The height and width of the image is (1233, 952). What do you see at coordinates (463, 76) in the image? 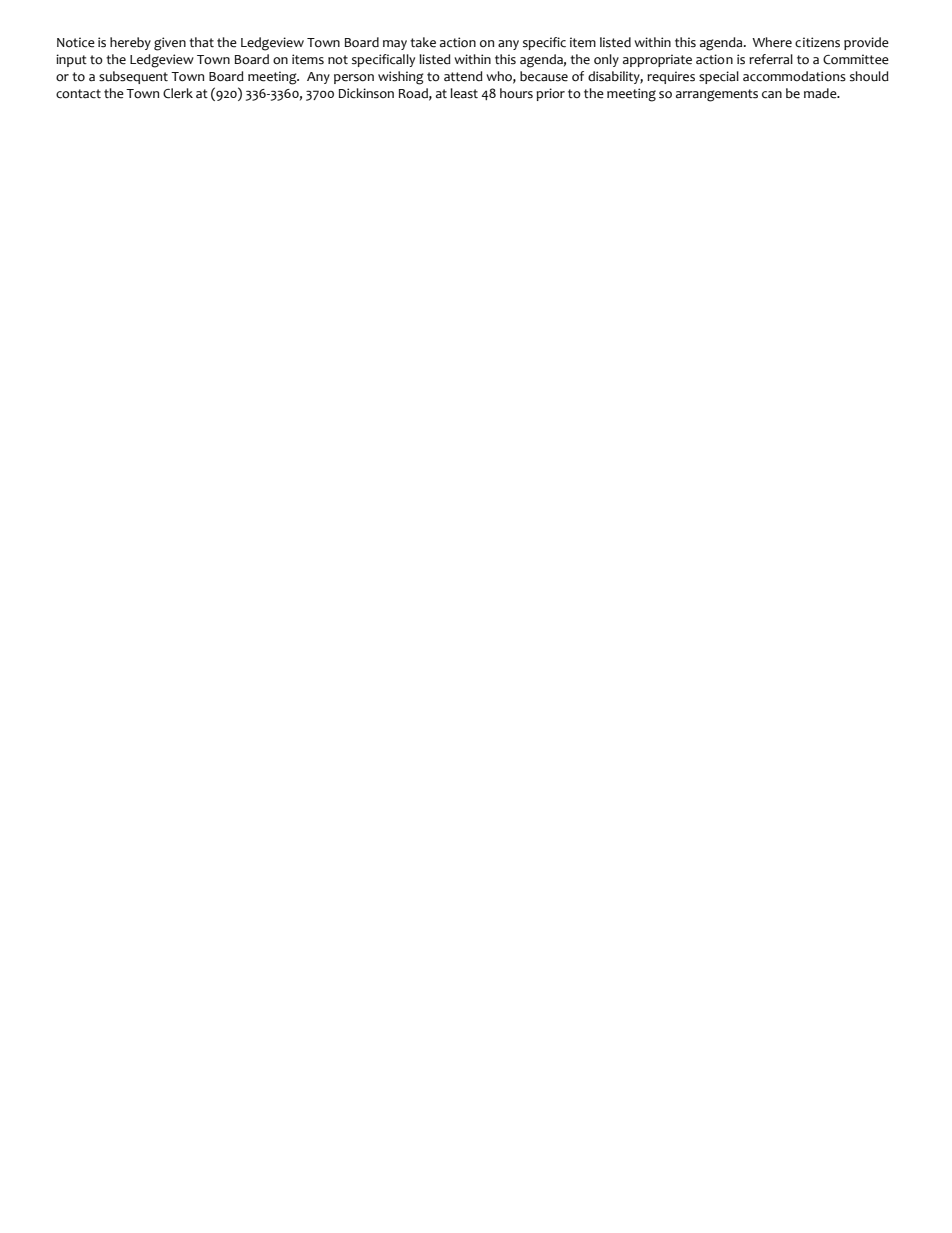
I see `attend` at bounding box center [463, 76].
